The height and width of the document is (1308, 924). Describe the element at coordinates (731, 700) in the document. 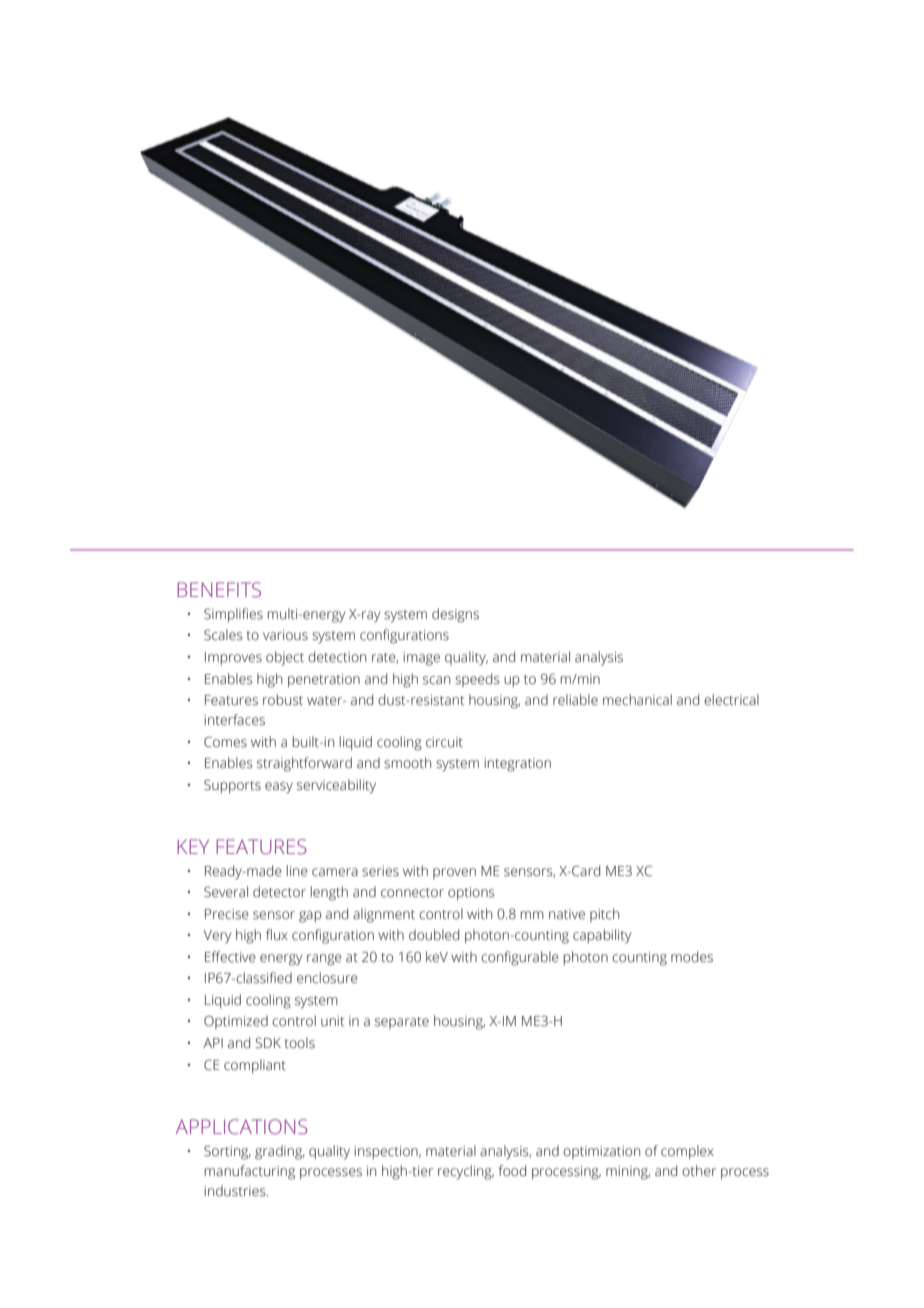

I see `electrical` at that location.
